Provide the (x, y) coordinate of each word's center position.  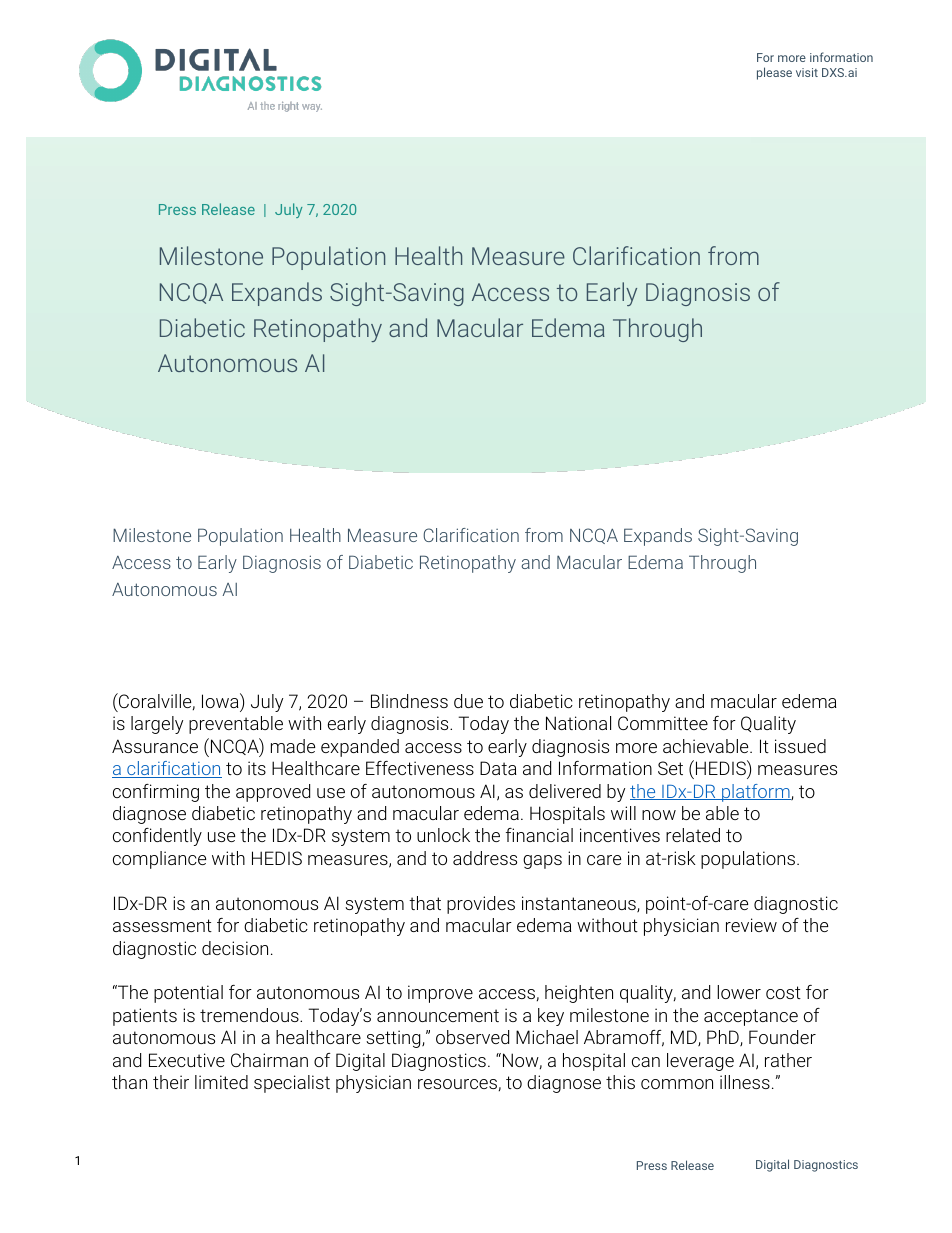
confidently (157, 837)
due (468, 701)
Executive (187, 1060)
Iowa (221, 700)
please (774, 73)
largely (157, 725)
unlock (443, 835)
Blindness (409, 701)
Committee (663, 723)
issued (800, 746)
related (693, 835)
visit (807, 72)
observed (472, 1037)
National (578, 723)
